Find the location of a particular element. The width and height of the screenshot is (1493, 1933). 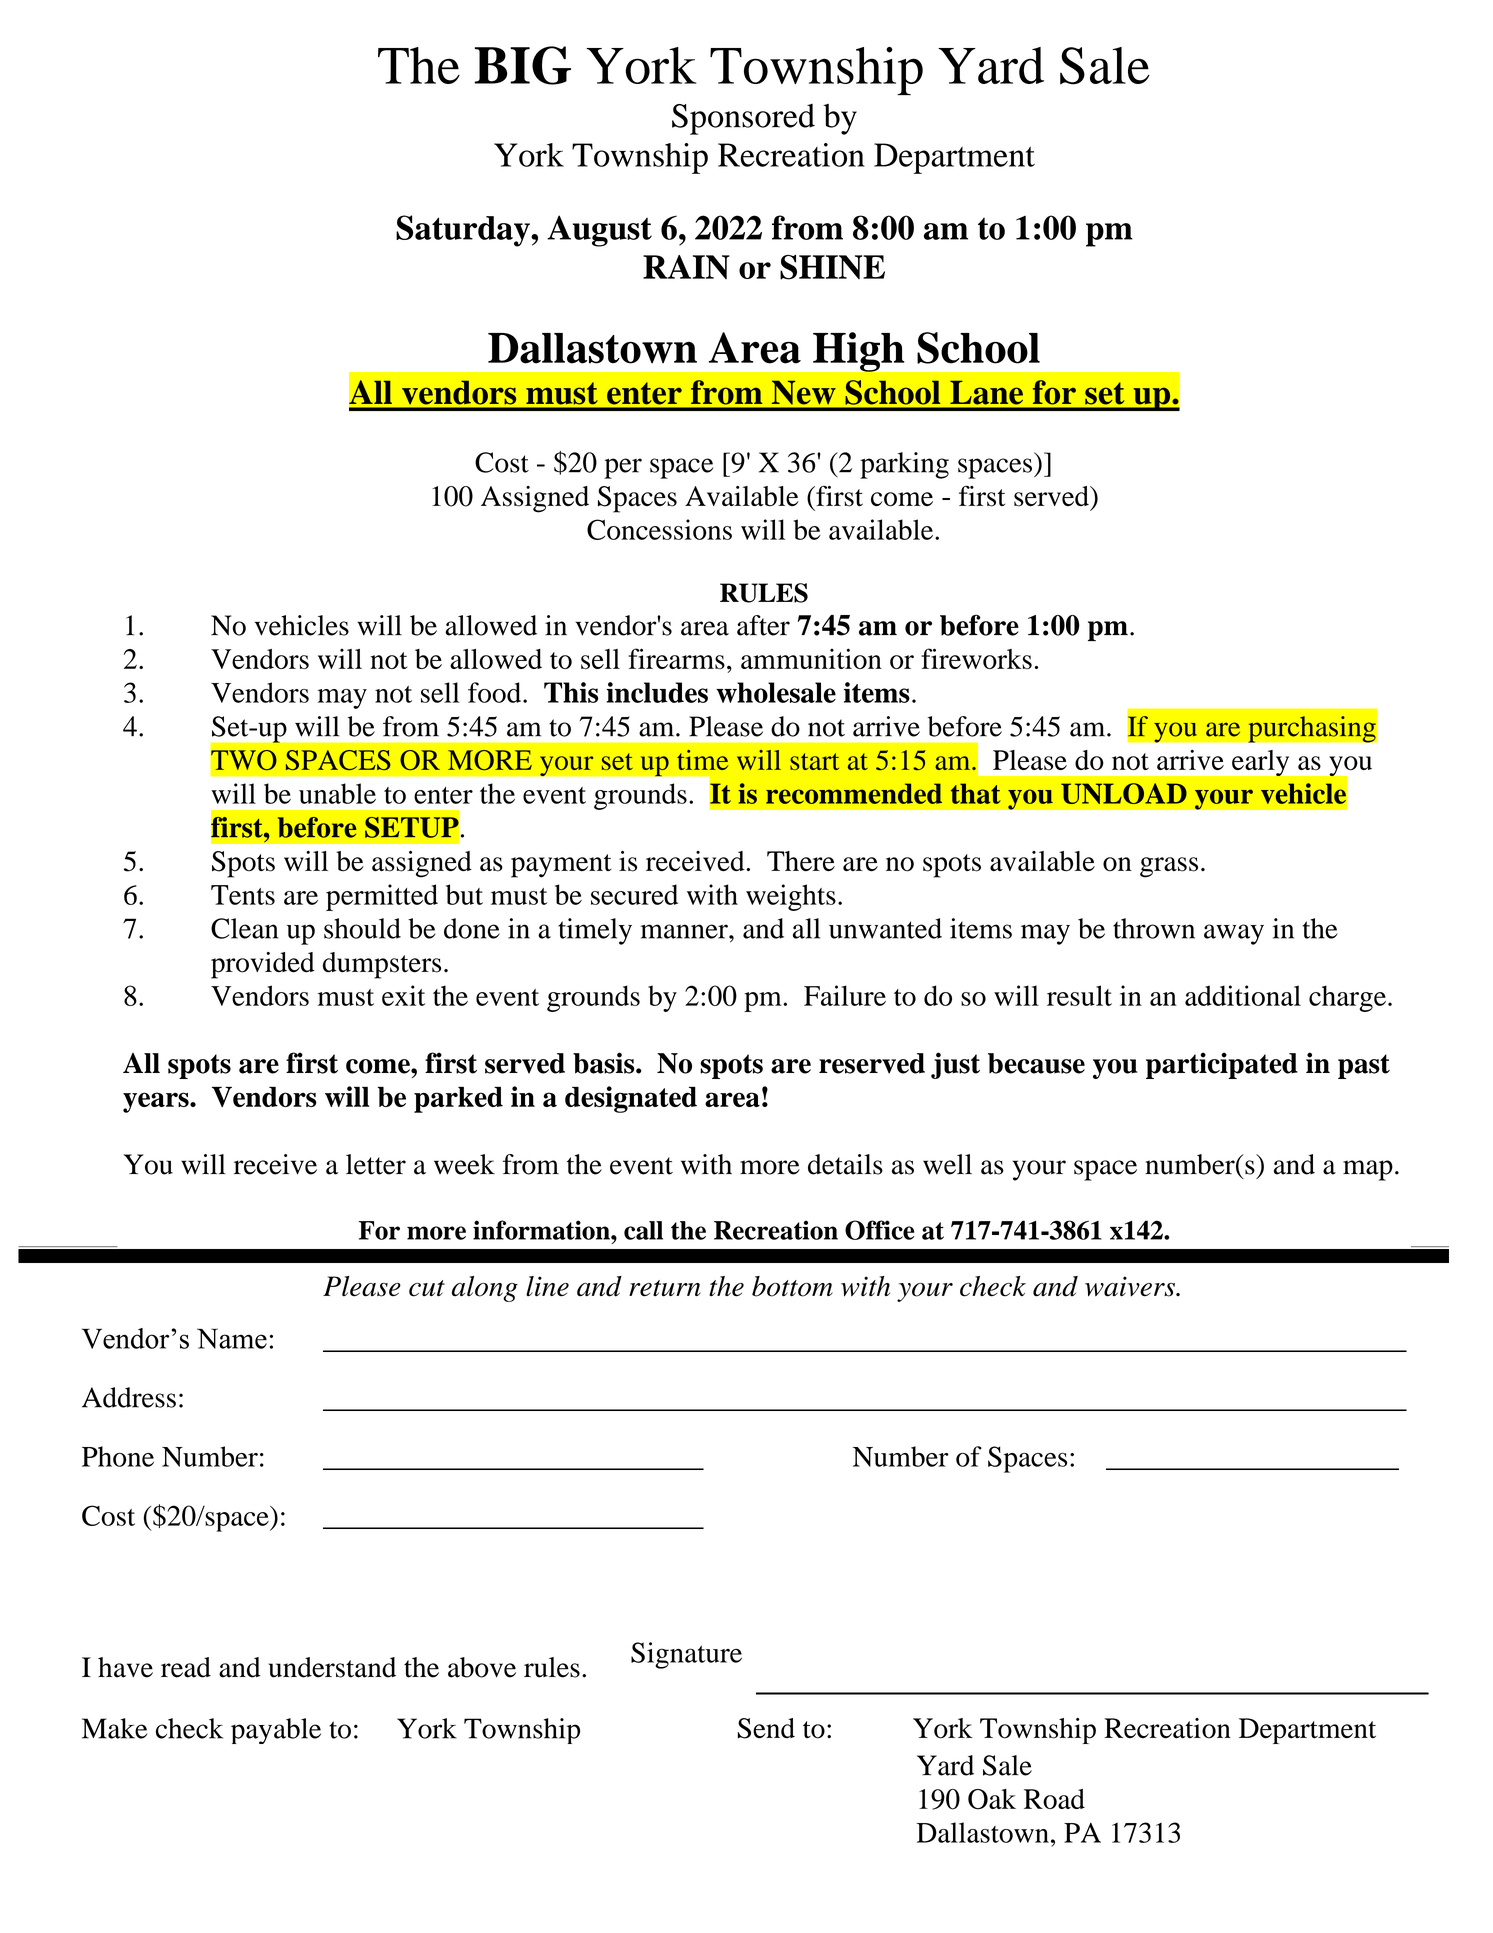

early is located at coordinates (1260, 763).
